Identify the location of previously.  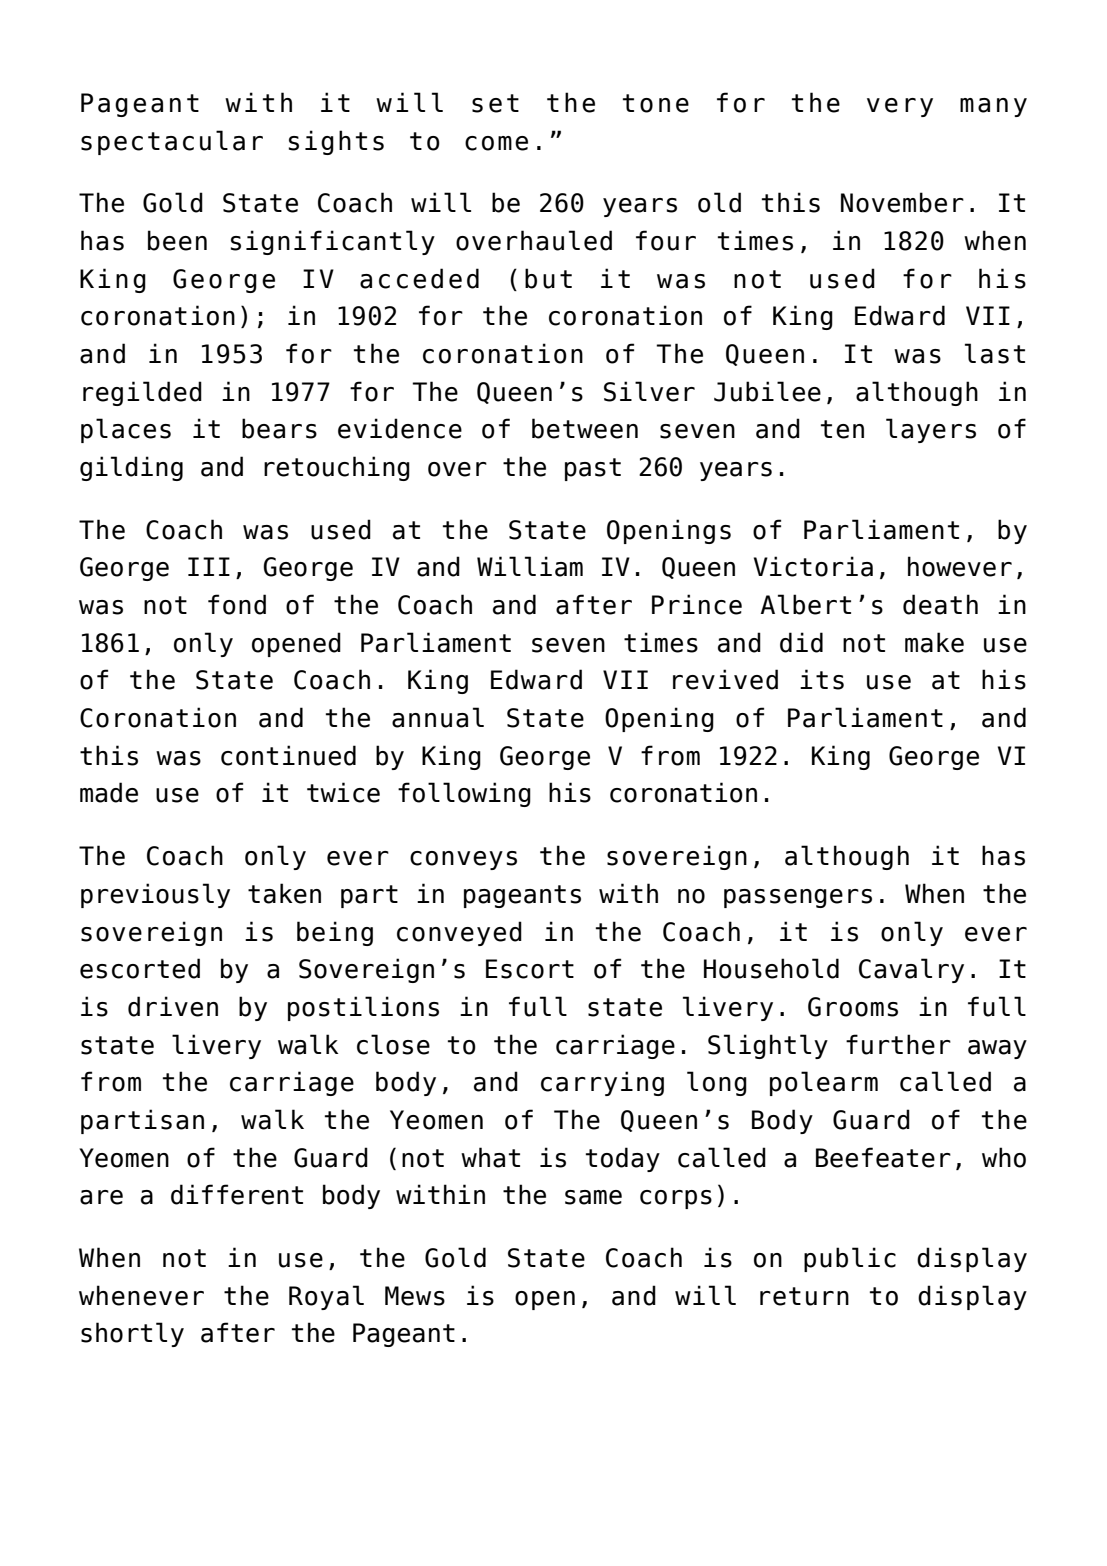
(155, 895).
